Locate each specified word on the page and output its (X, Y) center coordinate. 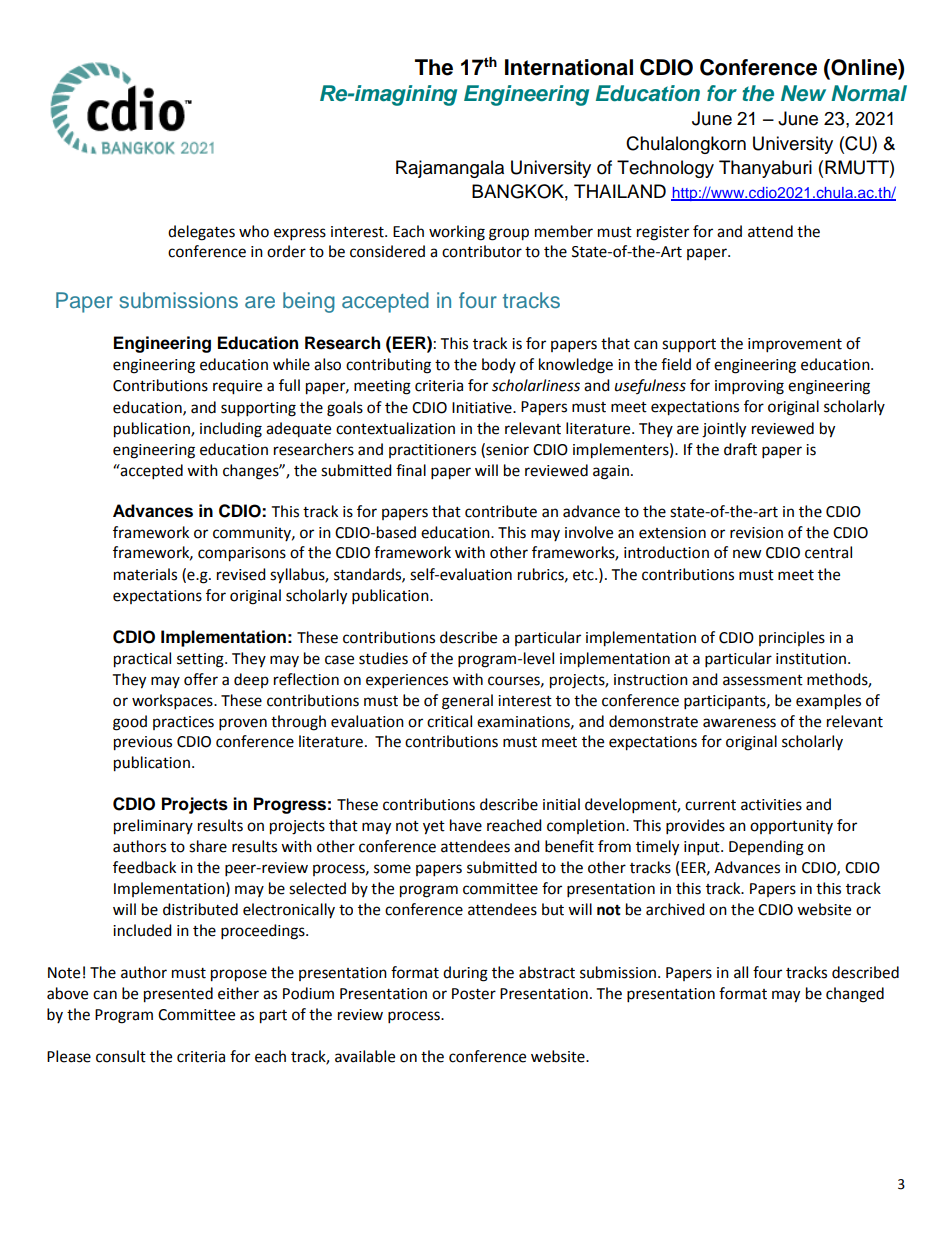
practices (183, 723)
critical (449, 721)
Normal (869, 93)
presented (178, 995)
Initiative (483, 408)
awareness (739, 723)
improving (749, 387)
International (569, 67)
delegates (201, 233)
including (231, 430)
